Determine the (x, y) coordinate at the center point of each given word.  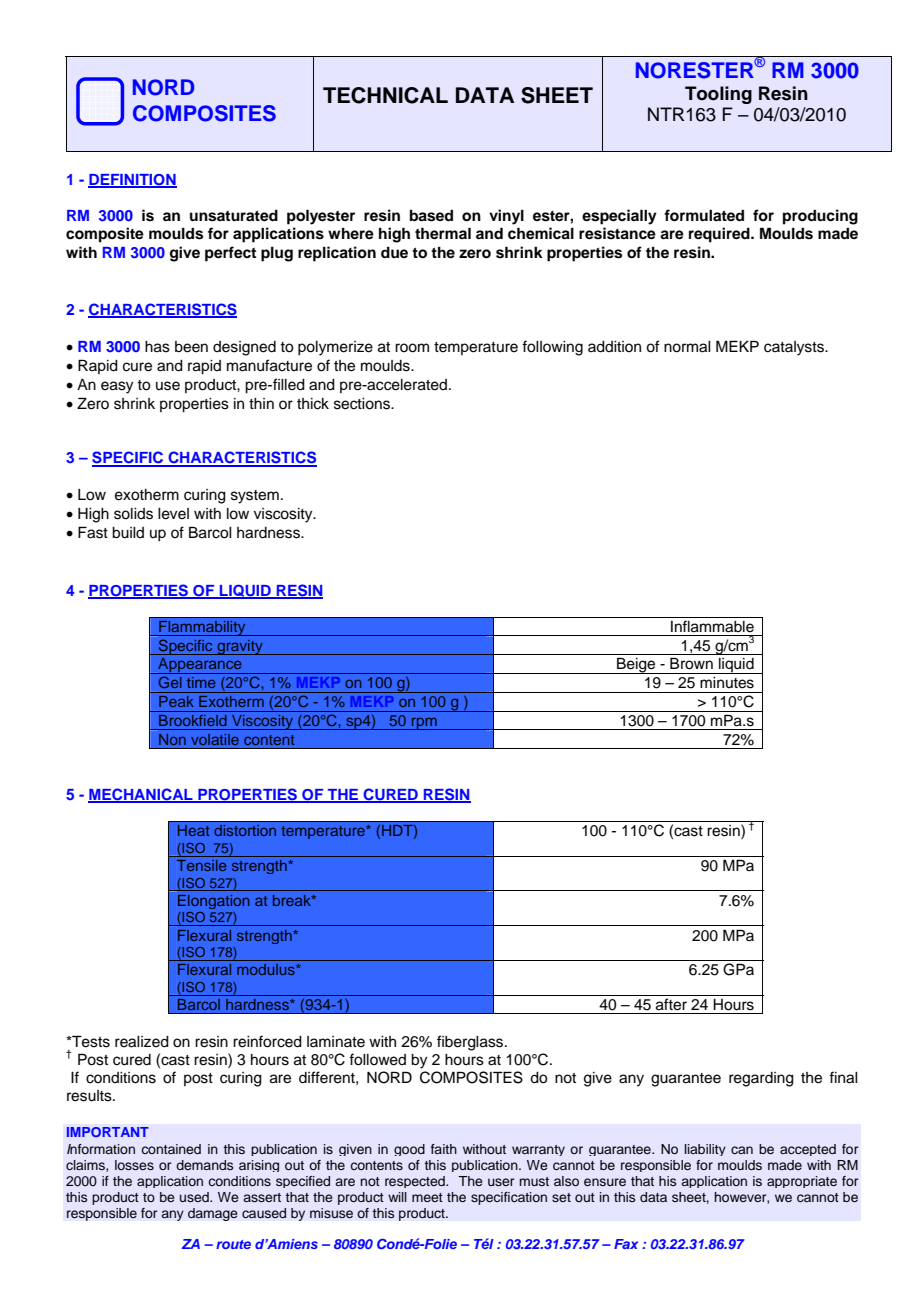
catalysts (795, 348)
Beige (636, 665)
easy (117, 387)
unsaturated (234, 216)
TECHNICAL (385, 95)
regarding (761, 1079)
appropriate (802, 1182)
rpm (424, 723)
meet (427, 1197)
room (412, 348)
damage (213, 1214)
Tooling (718, 95)
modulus (267, 969)
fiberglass (471, 1043)
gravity (240, 647)
